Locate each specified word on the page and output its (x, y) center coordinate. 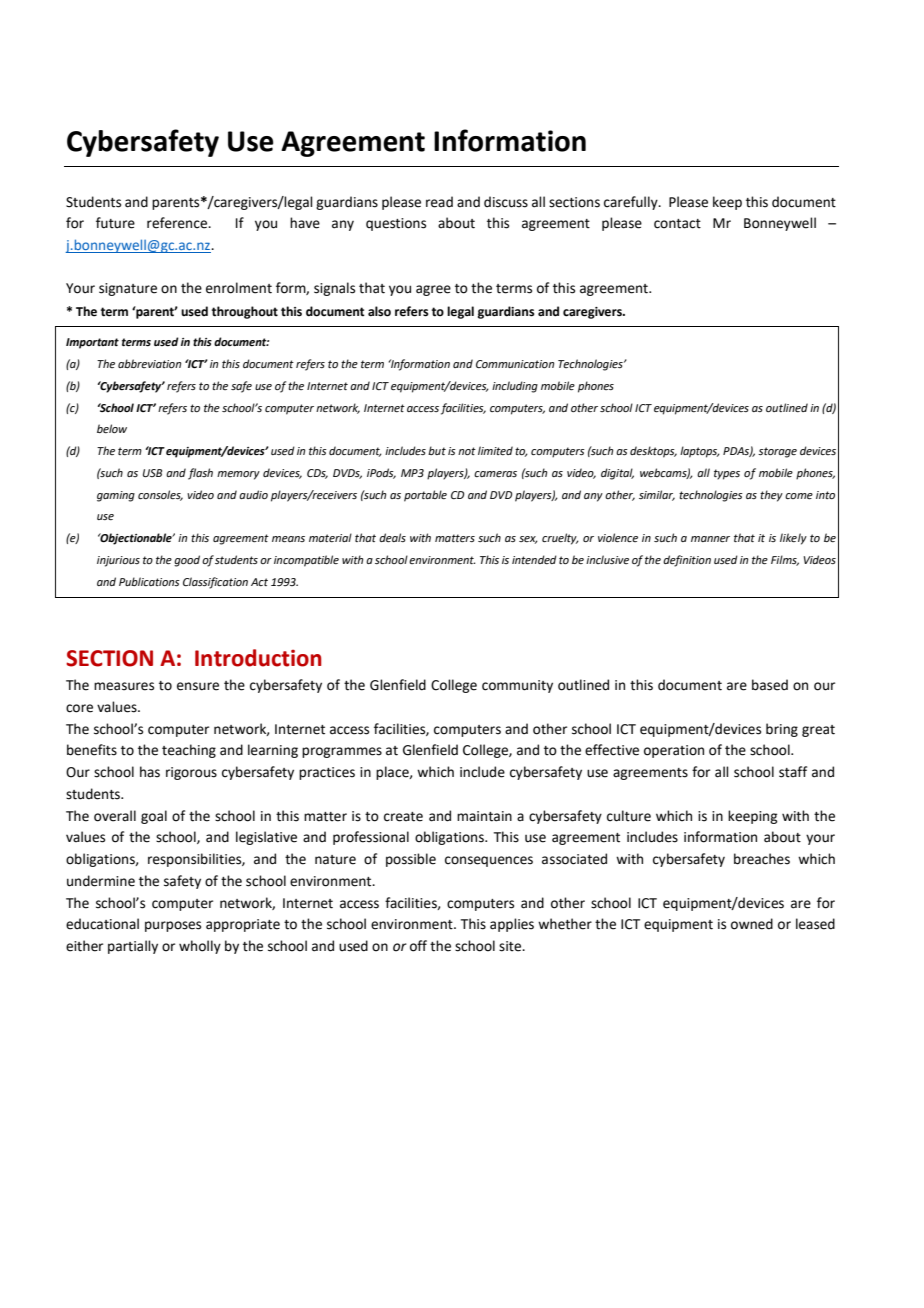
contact (677, 224)
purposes (173, 926)
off (418, 946)
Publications (149, 581)
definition (687, 561)
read (439, 202)
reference (178, 223)
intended (534, 559)
